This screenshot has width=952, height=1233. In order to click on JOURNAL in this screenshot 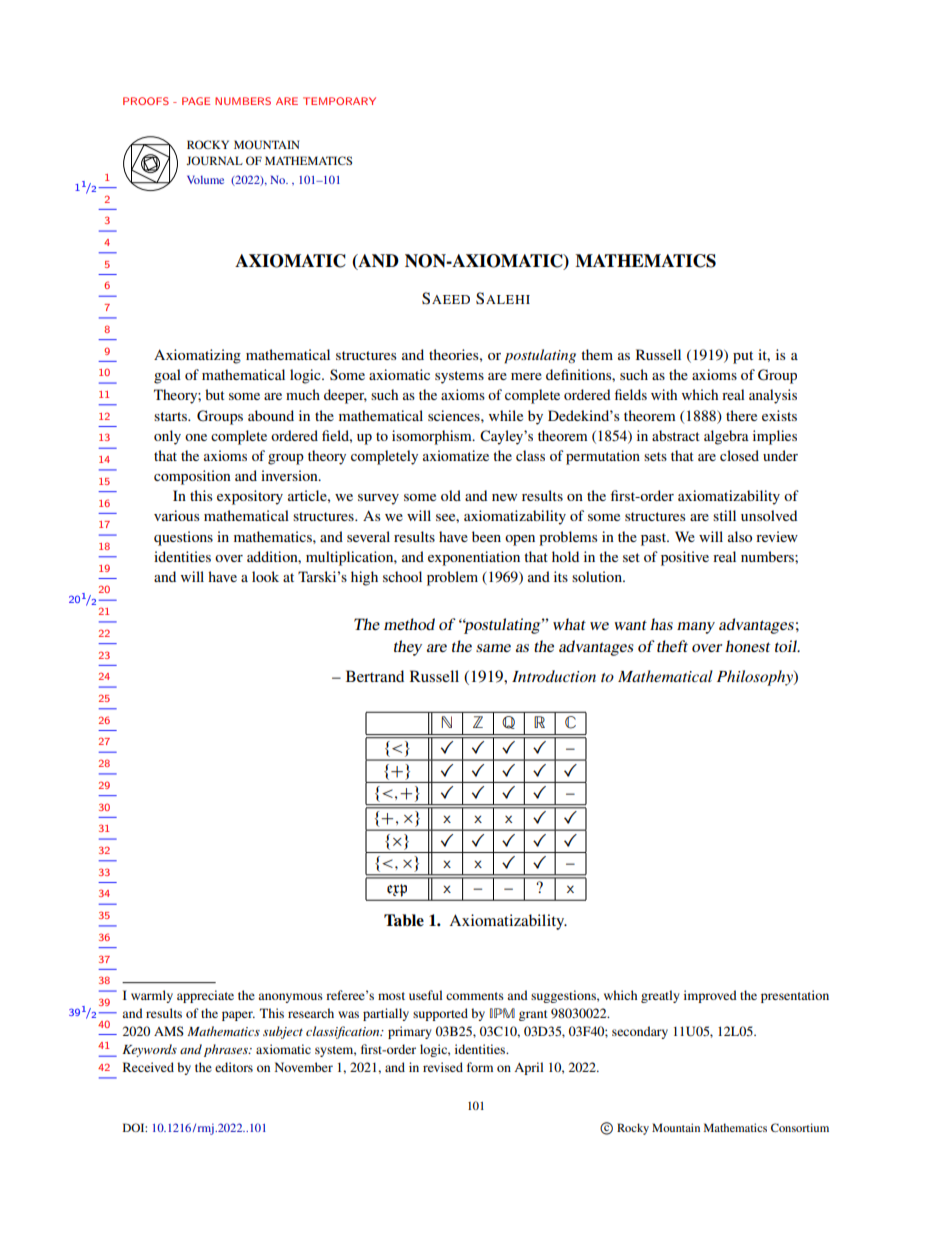, I will do `click(214, 160)`.
